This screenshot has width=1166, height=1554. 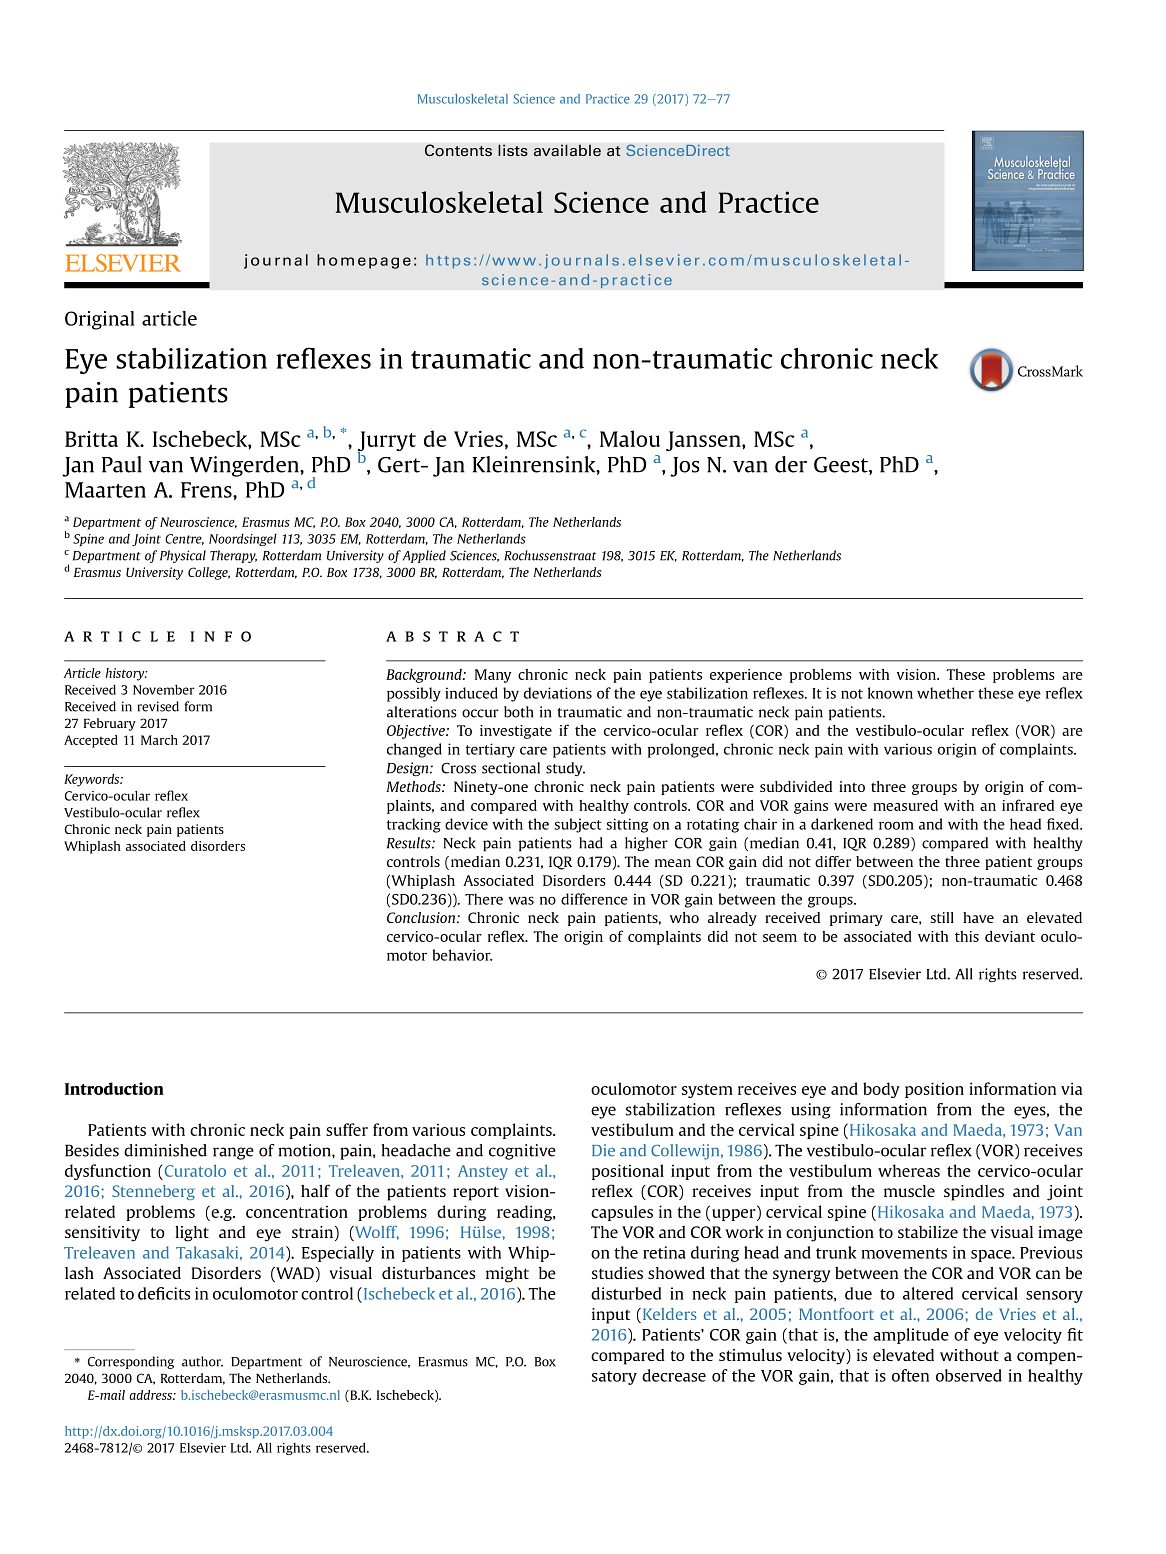 I want to click on sectional, so click(x=511, y=768).
